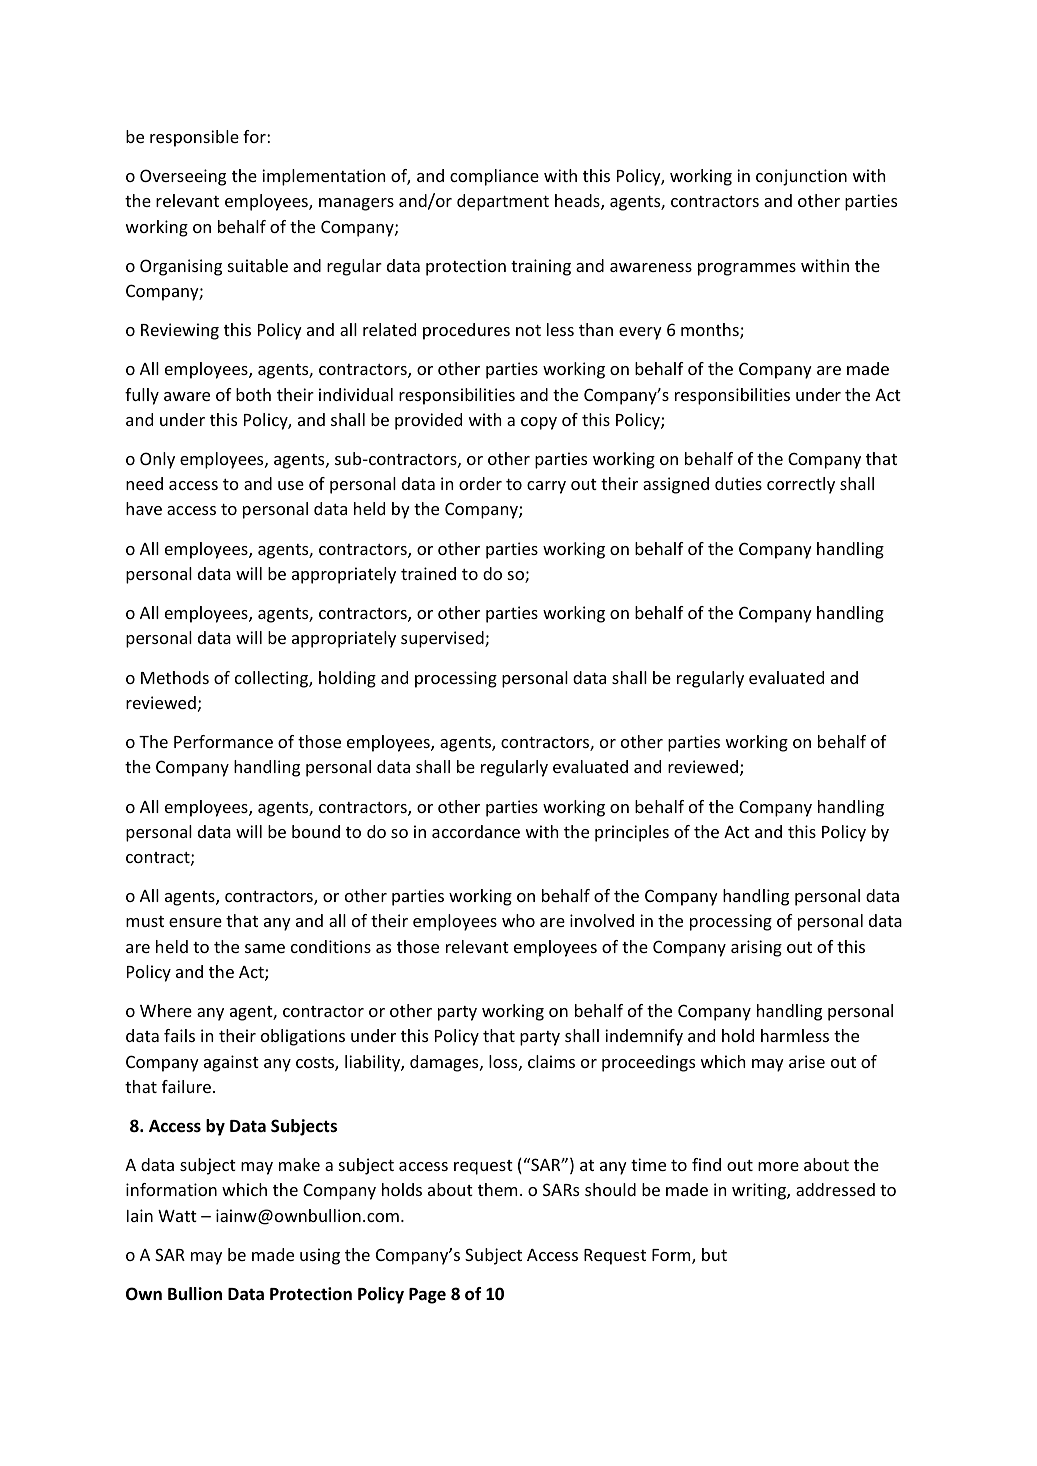 The width and height of the screenshot is (1037, 1466). I want to click on both, so click(253, 394).
